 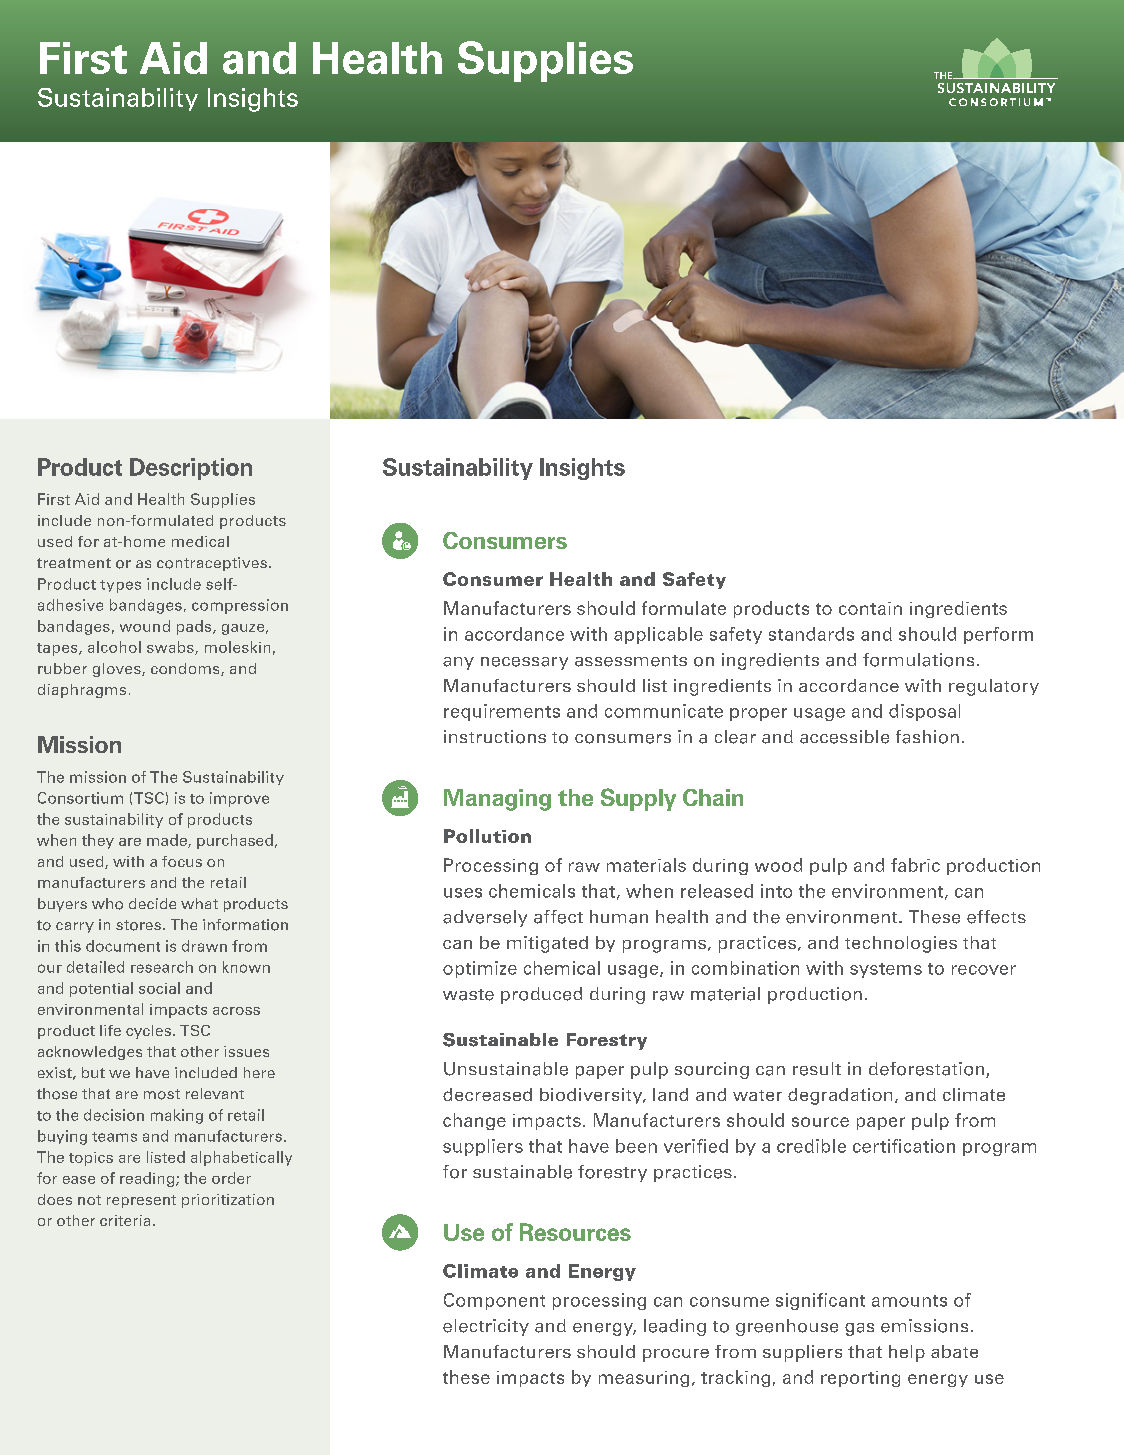 I want to click on contain, so click(x=870, y=608).
